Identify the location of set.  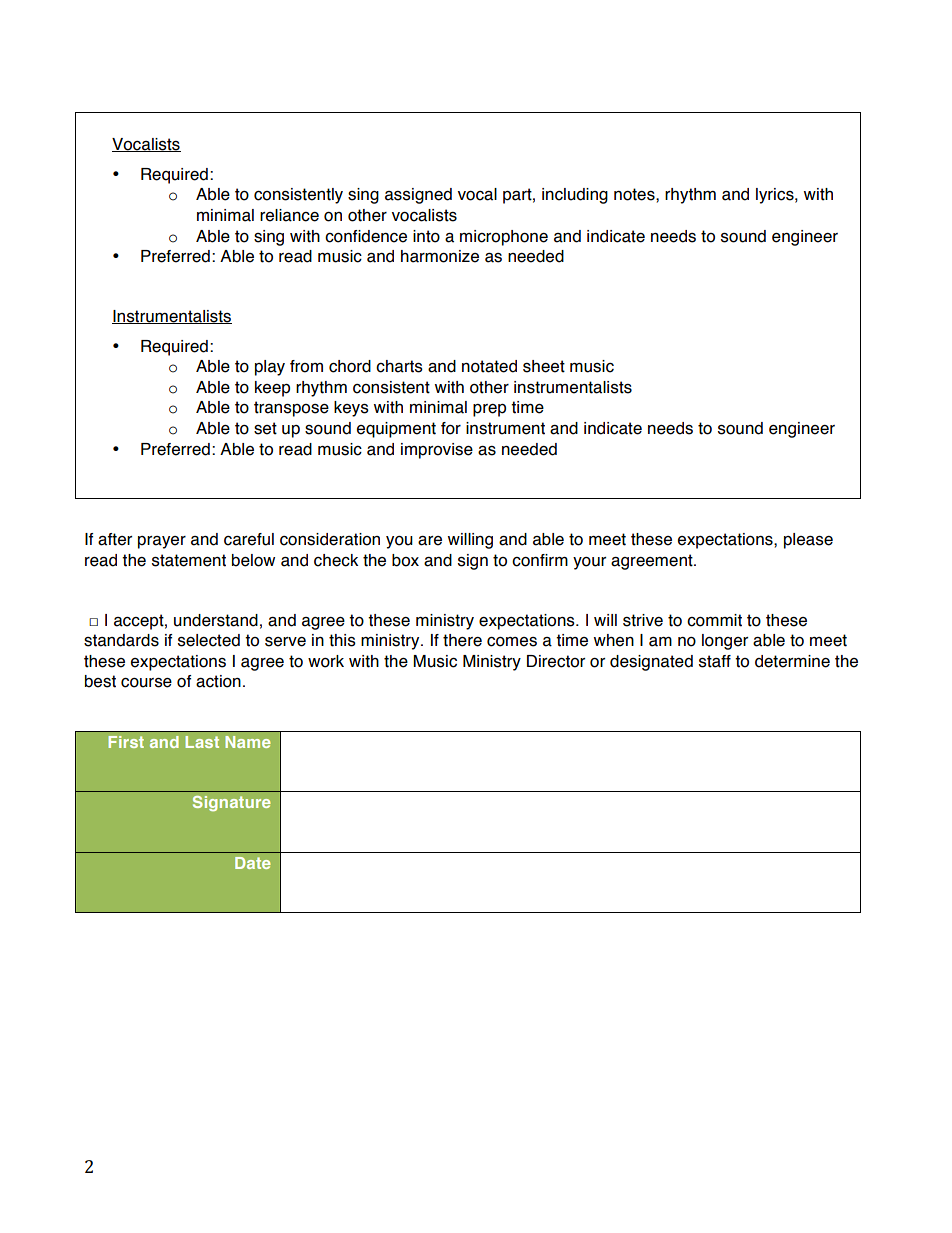
(265, 428).
